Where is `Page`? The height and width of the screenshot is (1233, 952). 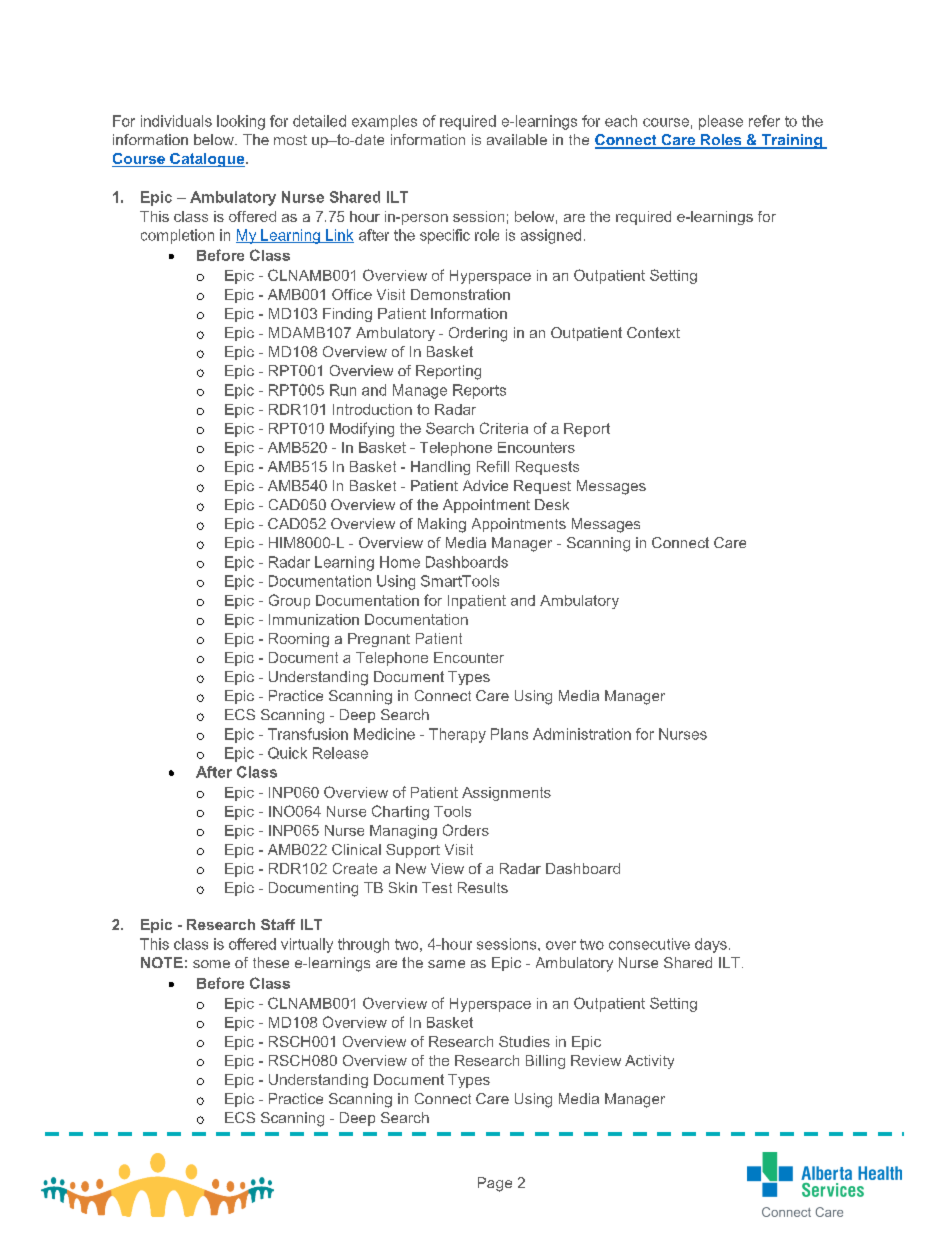 Page is located at coordinates (495, 1184).
